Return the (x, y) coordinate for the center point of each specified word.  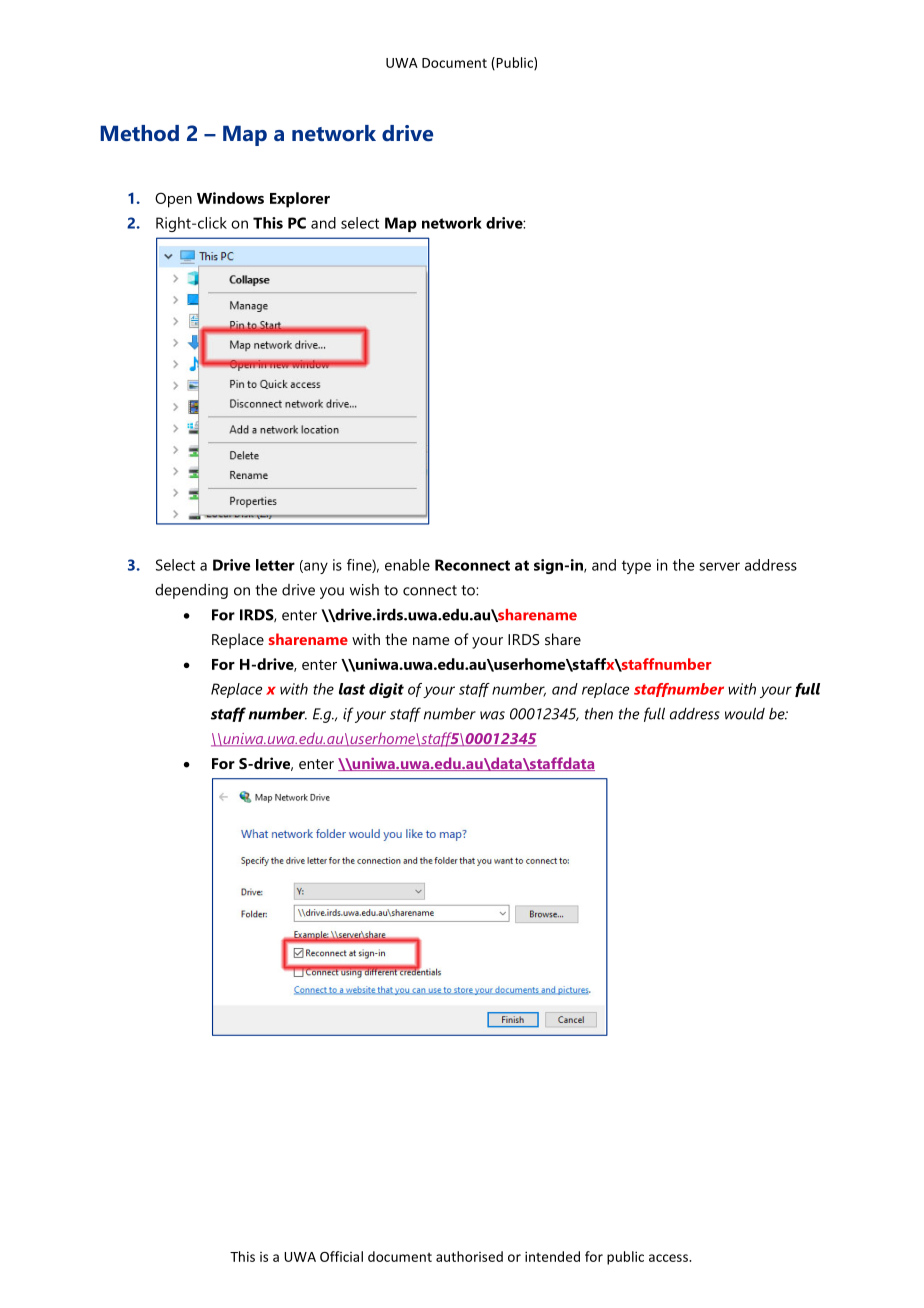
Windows (230, 198)
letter (275, 565)
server (719, 566)
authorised (469, 1256)
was (492, 715)
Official (341, 1256)
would (745, 713)
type (636, 567)
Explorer (300, 200)
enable (407, 565)
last (352, 689)
